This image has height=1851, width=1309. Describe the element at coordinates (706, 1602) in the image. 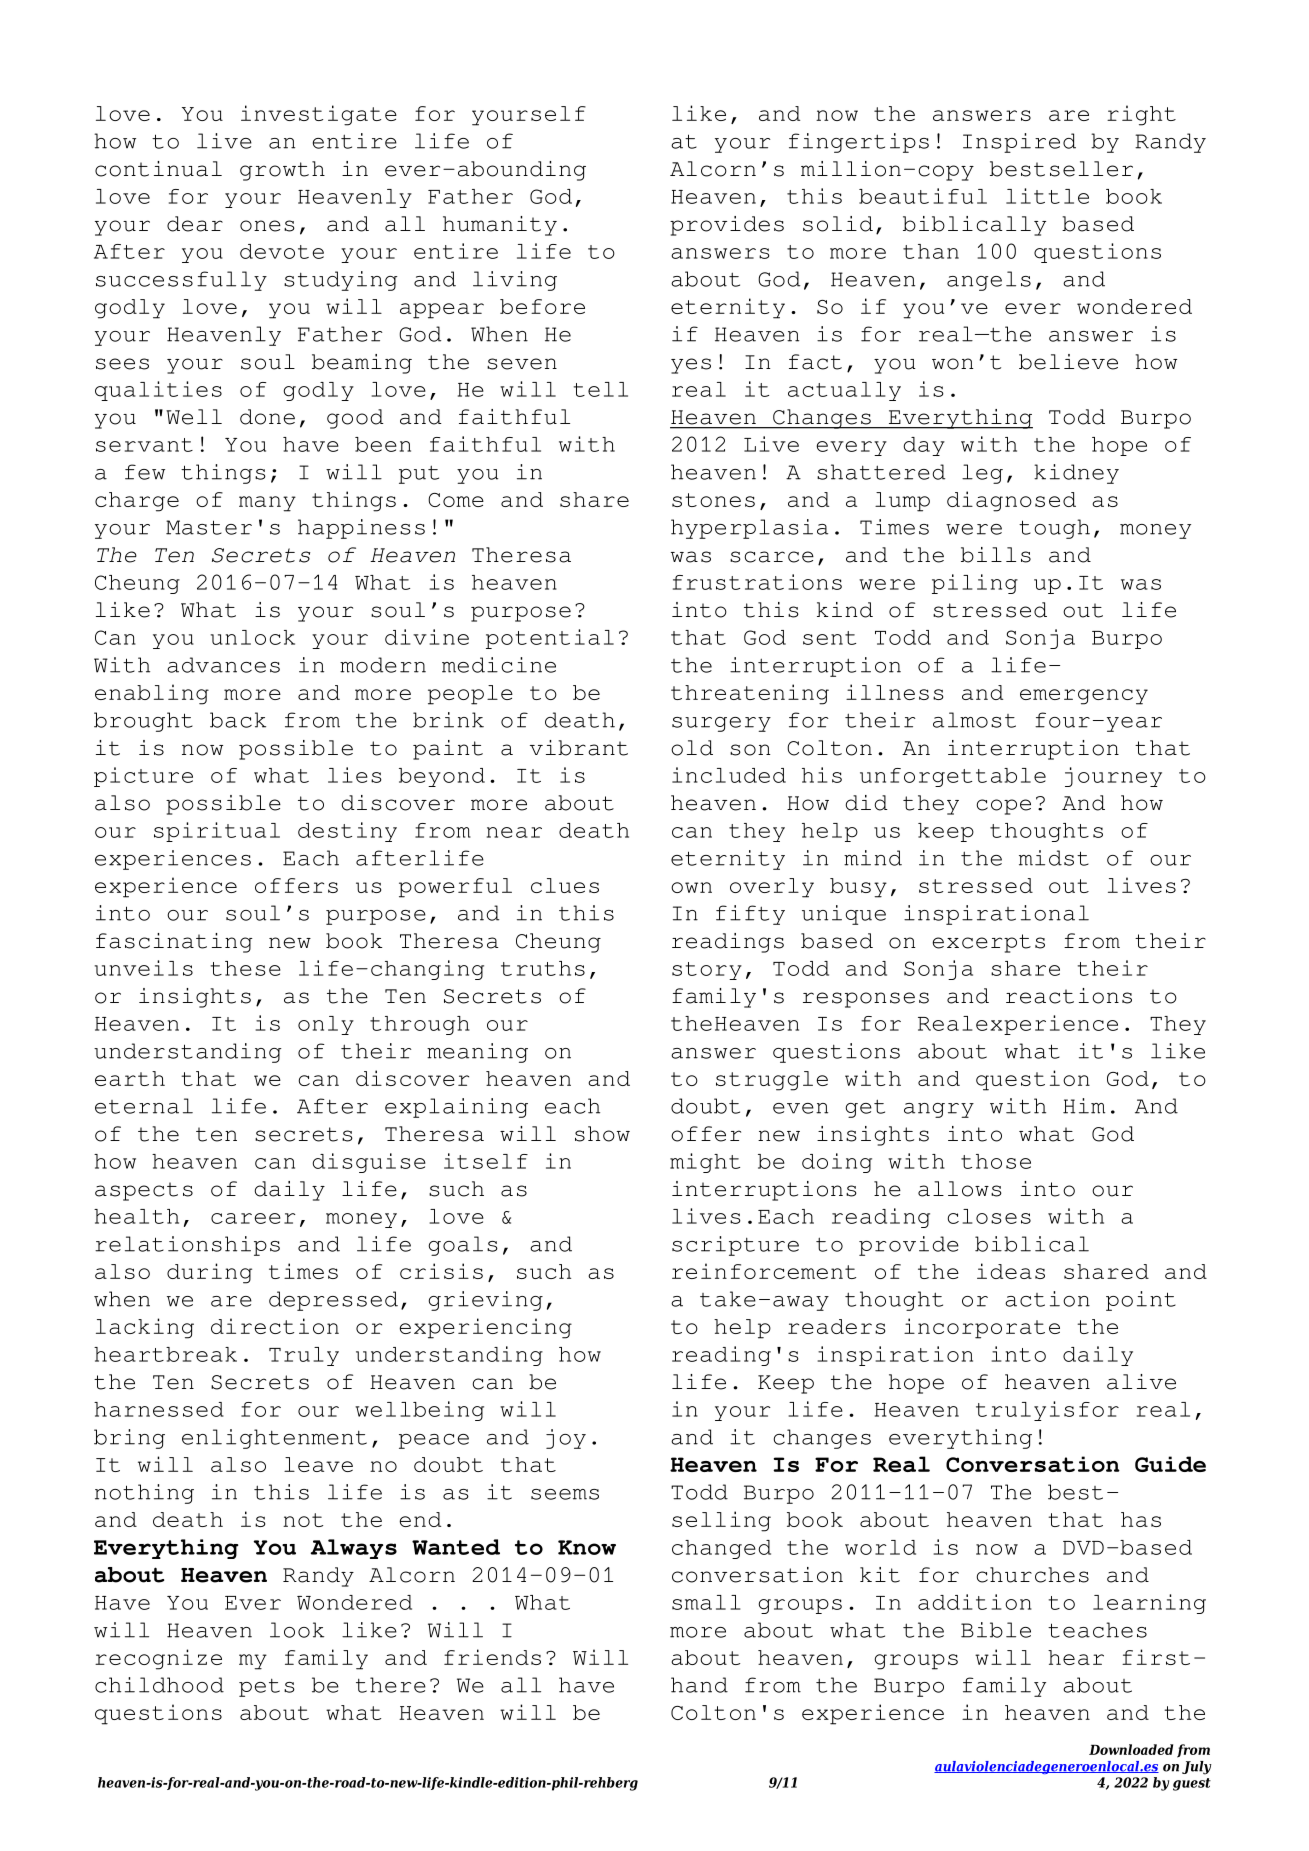

I see `small` at that location.
